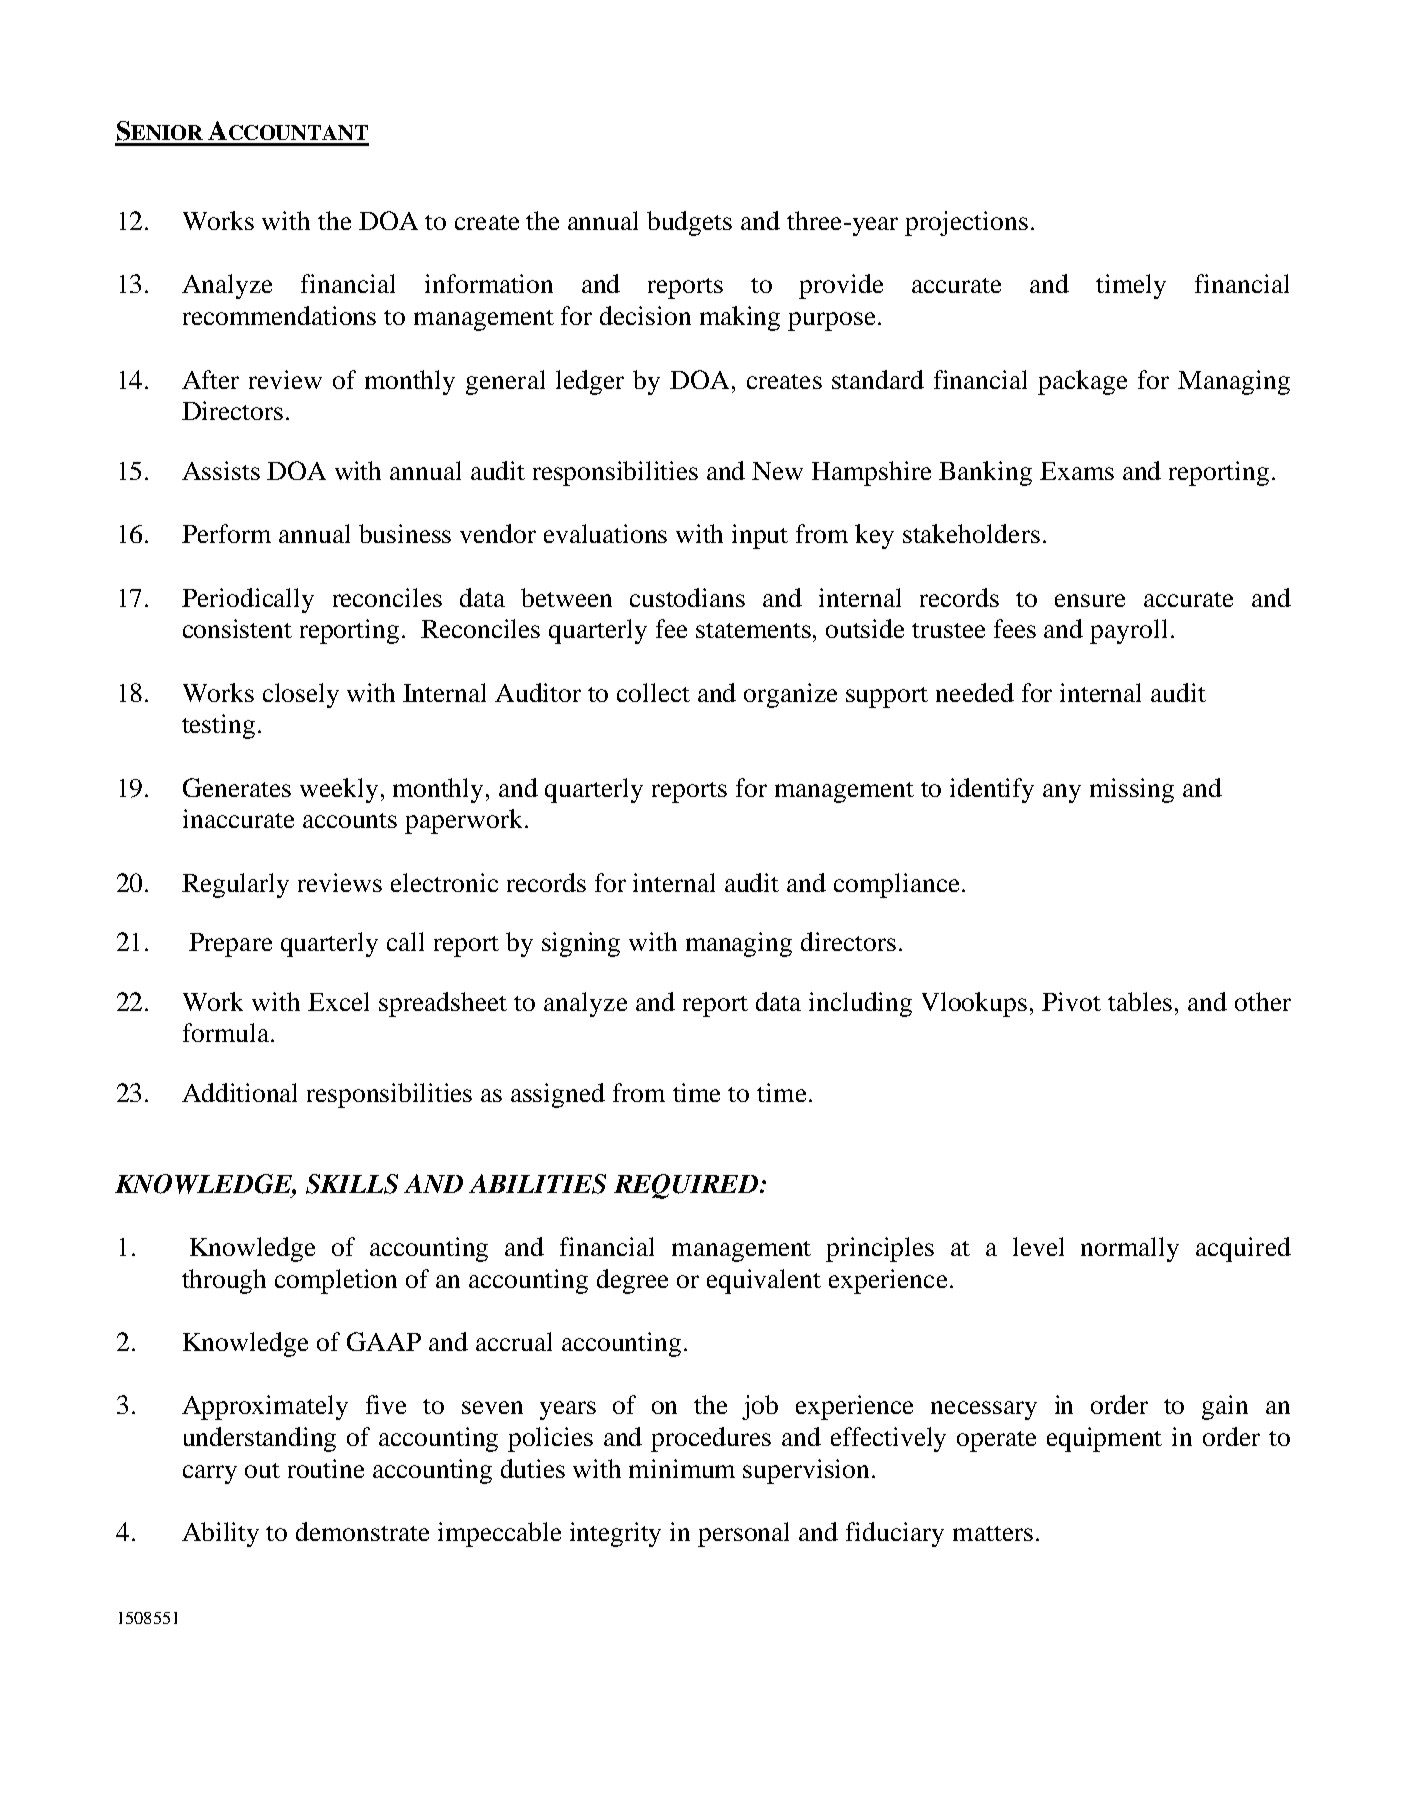  Describe the element at coordinates (896, 885) in the screenshot. I see `compliance` at that location.
